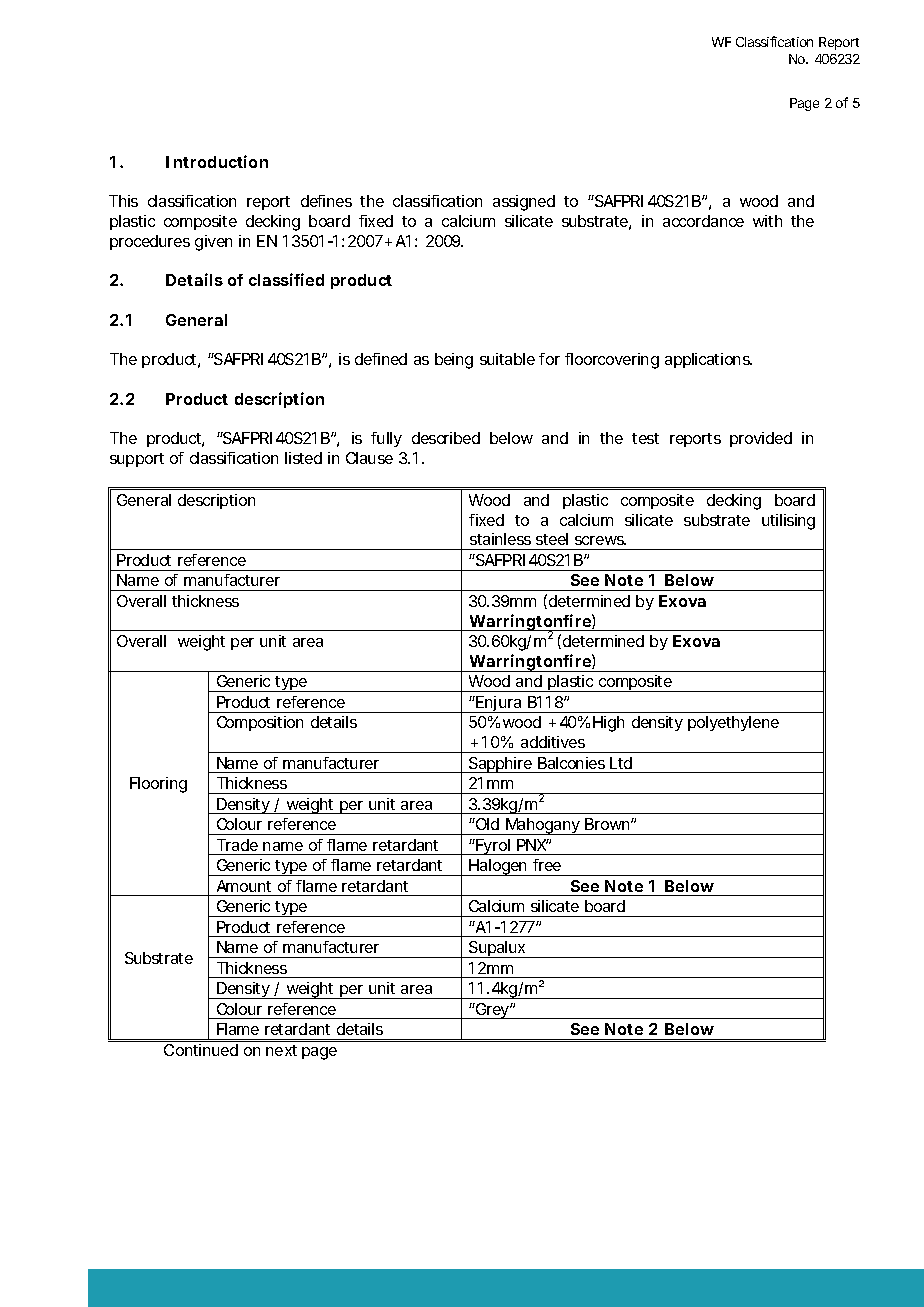  Describe the element at coordinates (217, 161) in the screenshot. I see `Introduction` at that location.
